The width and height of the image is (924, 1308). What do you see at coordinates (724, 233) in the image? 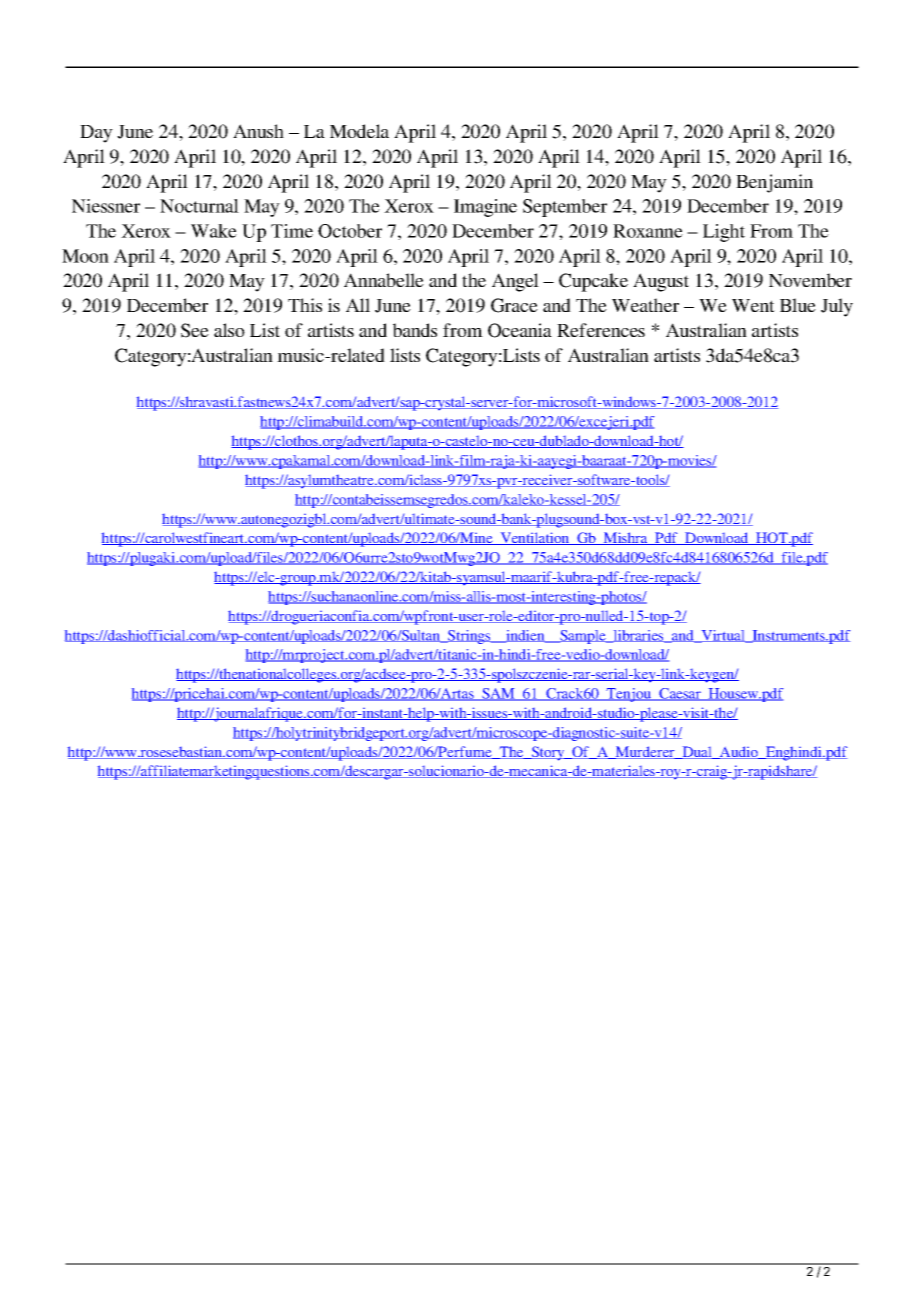
I see `Light` at bounding box center [724, 233].
